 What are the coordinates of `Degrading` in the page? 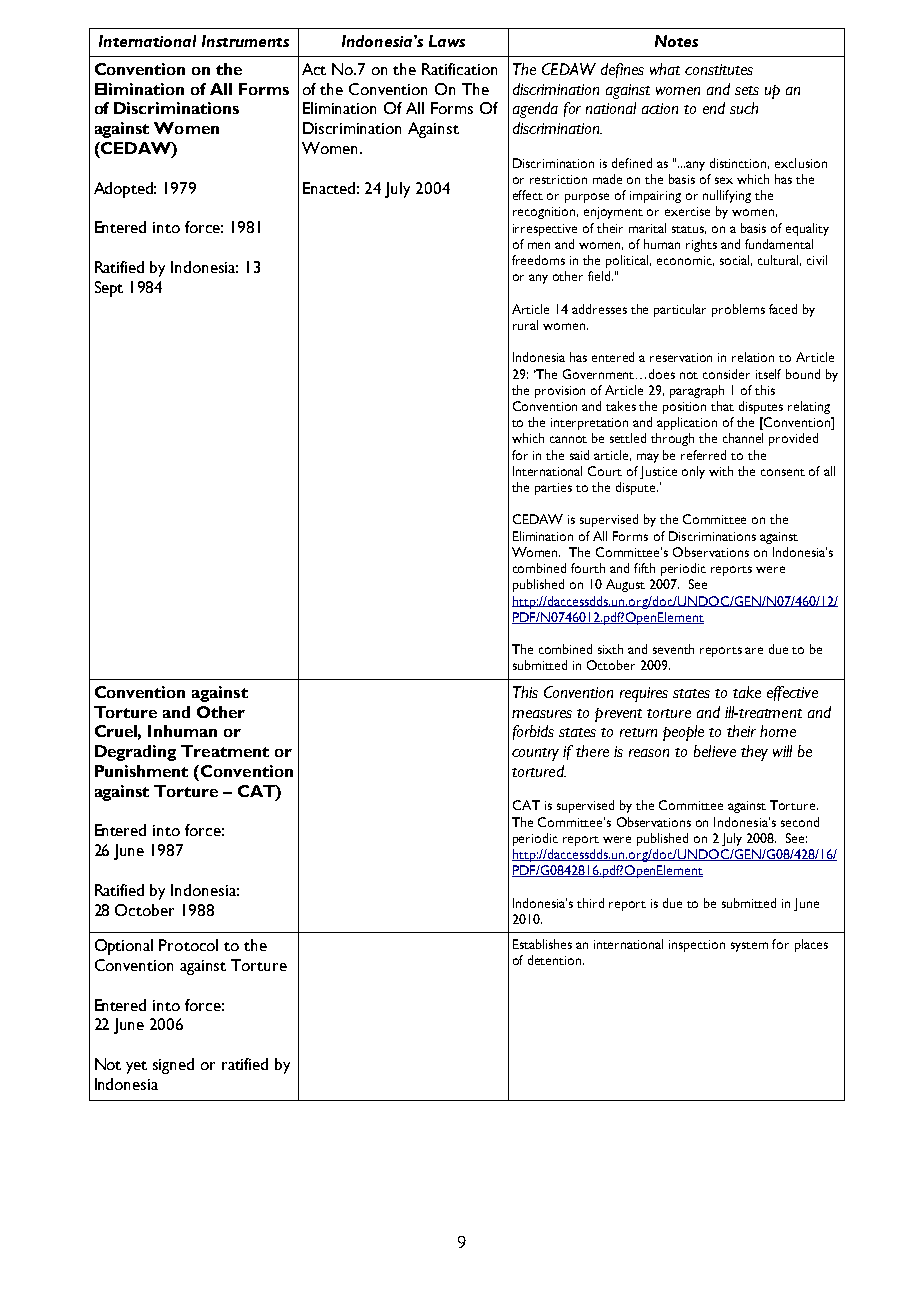 It's located at (135, 753).
